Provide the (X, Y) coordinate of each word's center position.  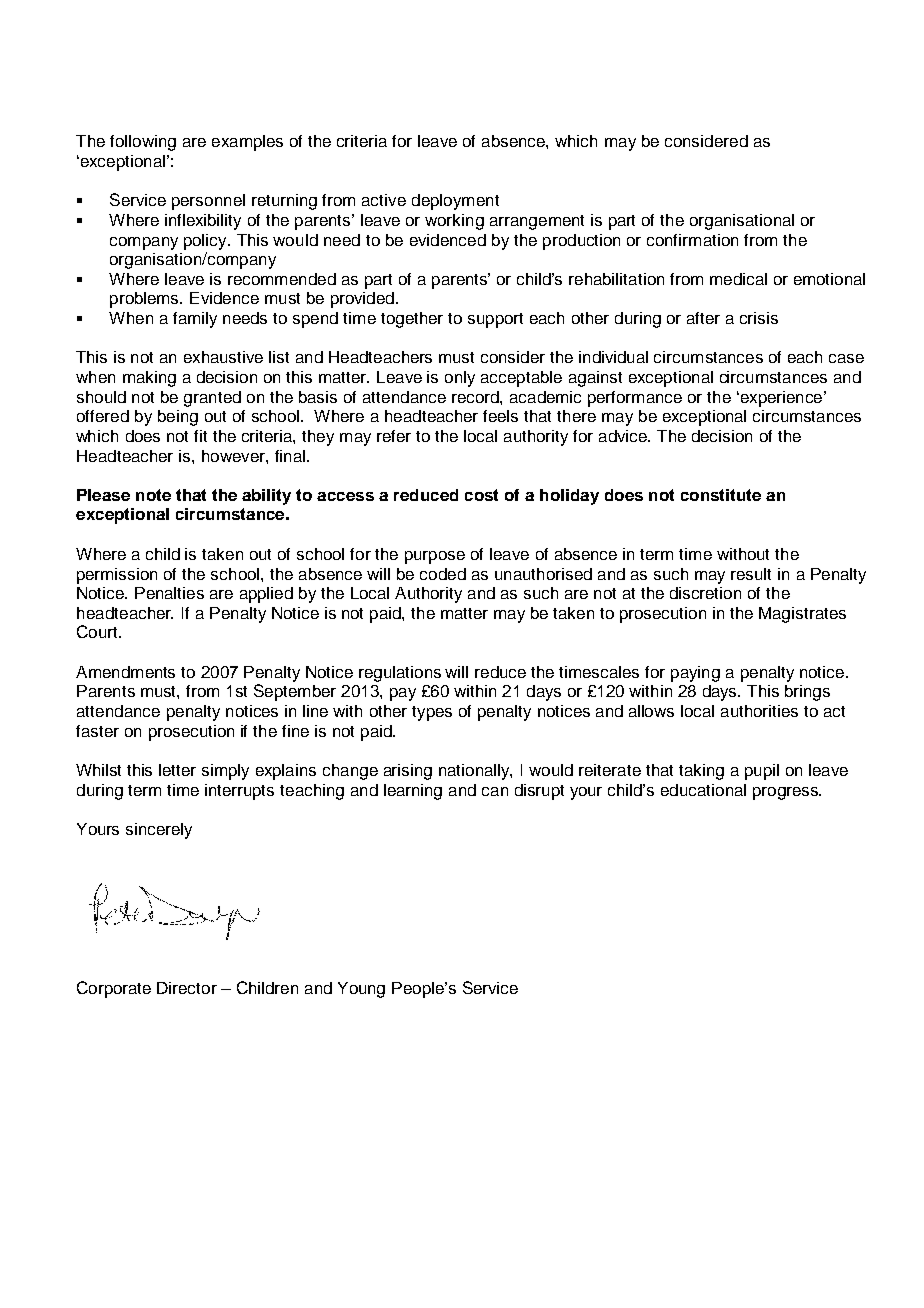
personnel (208, 202)
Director (187, 988)
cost (481, 495)
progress (786, 793)
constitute (721, 495)
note (153, 495)
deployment (455, 202)
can (495, 791)
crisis (759, 318)
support (495, 320)
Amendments (125, 672)
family (195, 320)
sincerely (159, 831)
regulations (400, 674)
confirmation (692, 240)
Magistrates (802, 615)
